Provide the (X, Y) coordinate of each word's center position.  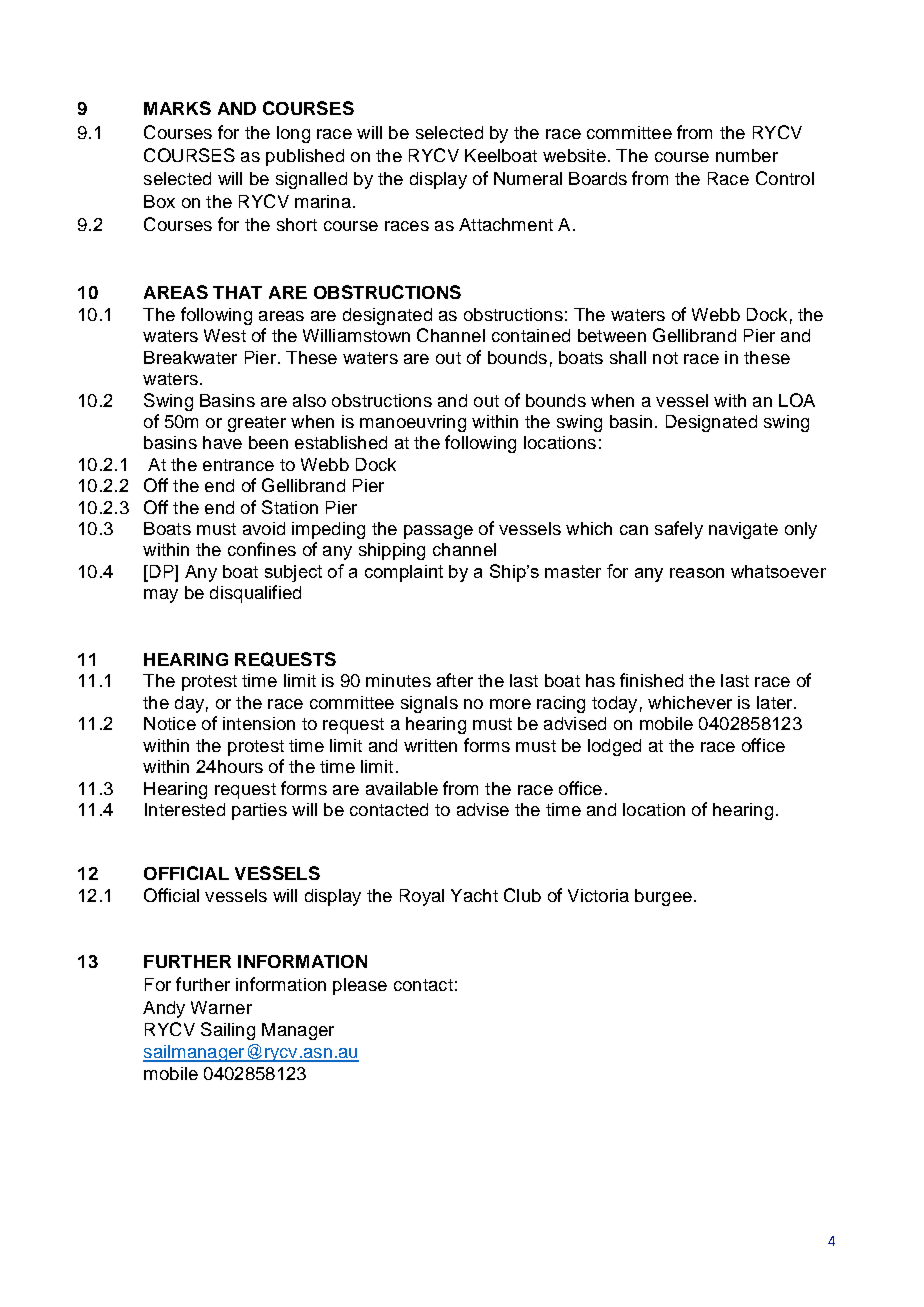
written (430, 745)
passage (438, 532)
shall (628, 357)
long (293, 134)
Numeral (528, 178)
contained (531, 335)
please (360, 986)
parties (259, 811)
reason (697, 573)
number (747, 155)
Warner (221, 1007)
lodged (614, 747)
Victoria (598, 895)
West (225, 335)
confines (262, 549)
